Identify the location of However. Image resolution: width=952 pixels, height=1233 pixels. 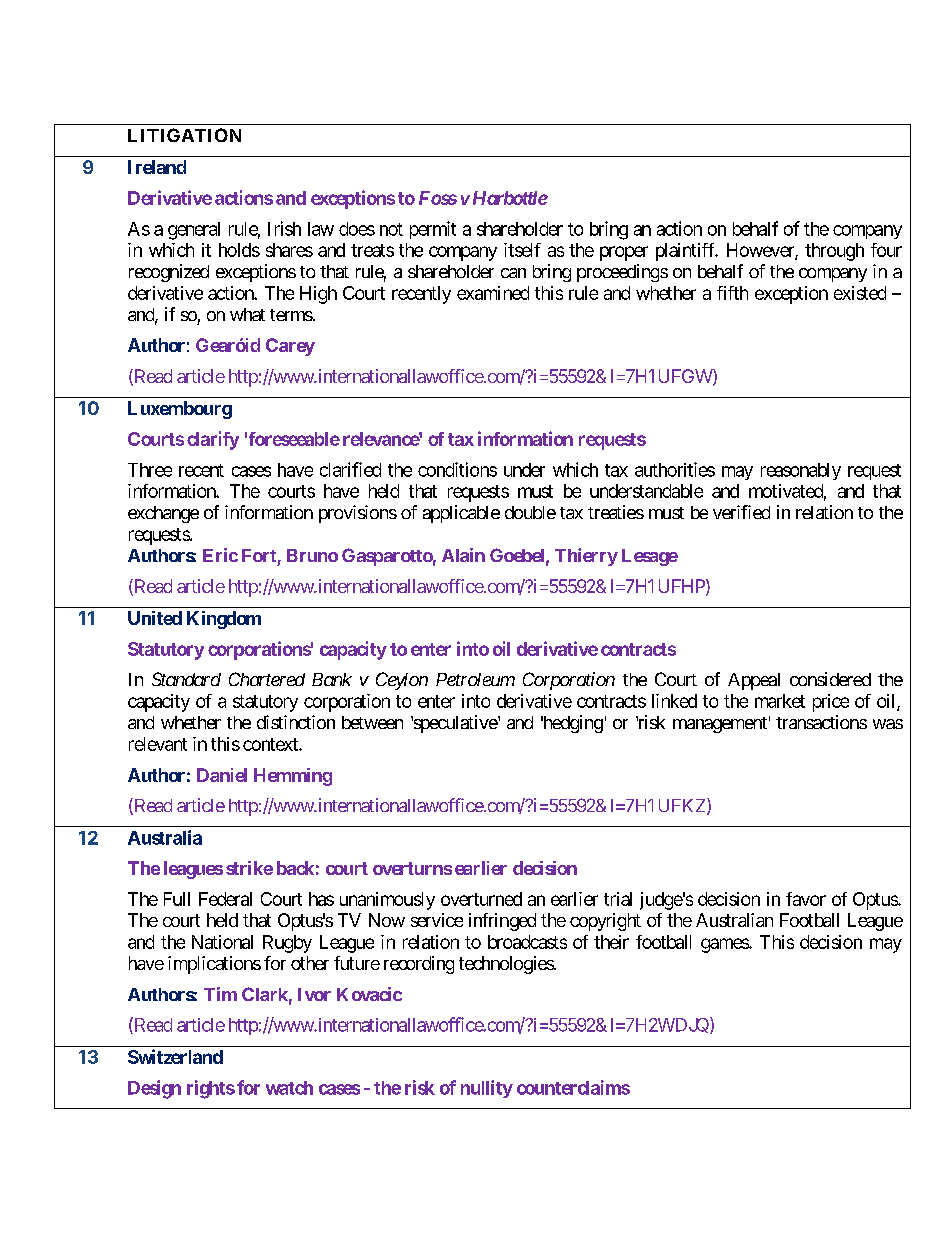
(761, 251).
